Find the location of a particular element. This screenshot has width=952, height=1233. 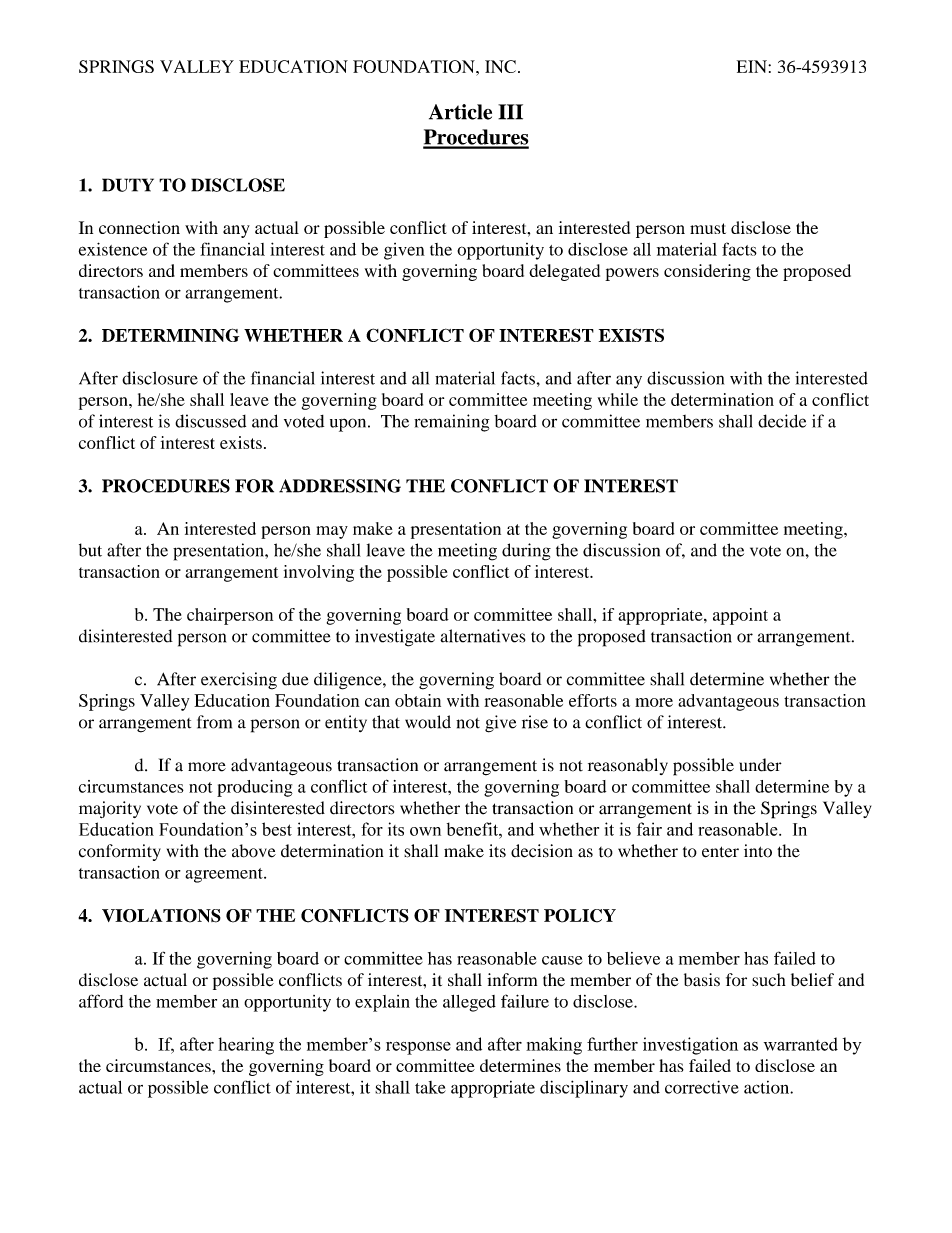

but is located at coordinates (90, 550).
